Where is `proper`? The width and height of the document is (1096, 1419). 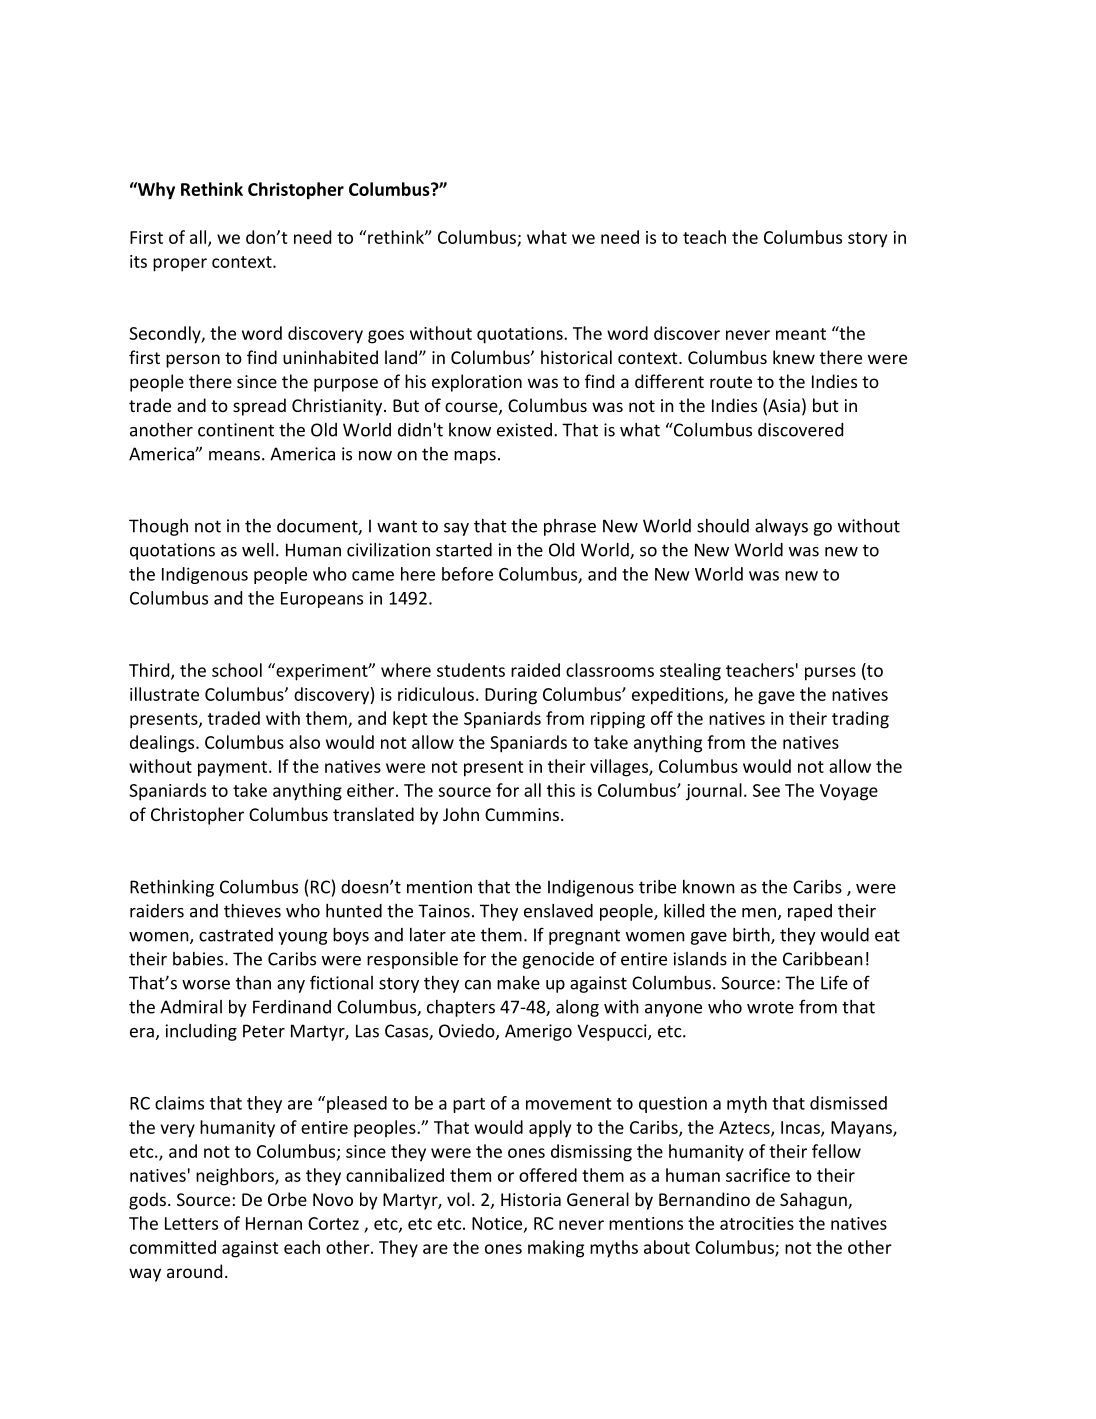 proper is located at coordinates (180, 265).
